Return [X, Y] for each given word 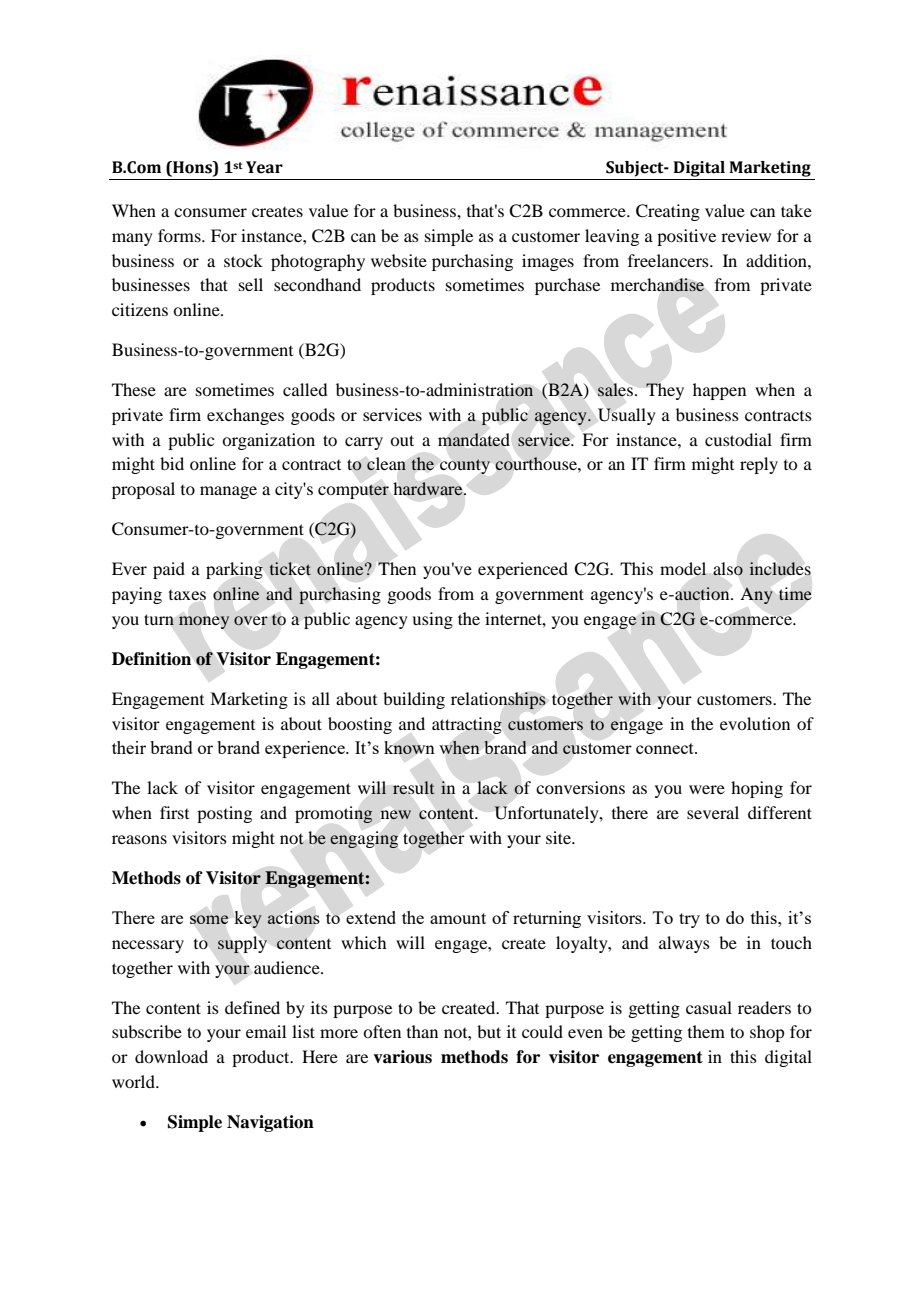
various [402, 1057]
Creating [668, 212]
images [548, 262]
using [432, 620]
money [204, 622]
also [728, 569]
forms [180, 235]
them [706, 1031]
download [171, 1056]
